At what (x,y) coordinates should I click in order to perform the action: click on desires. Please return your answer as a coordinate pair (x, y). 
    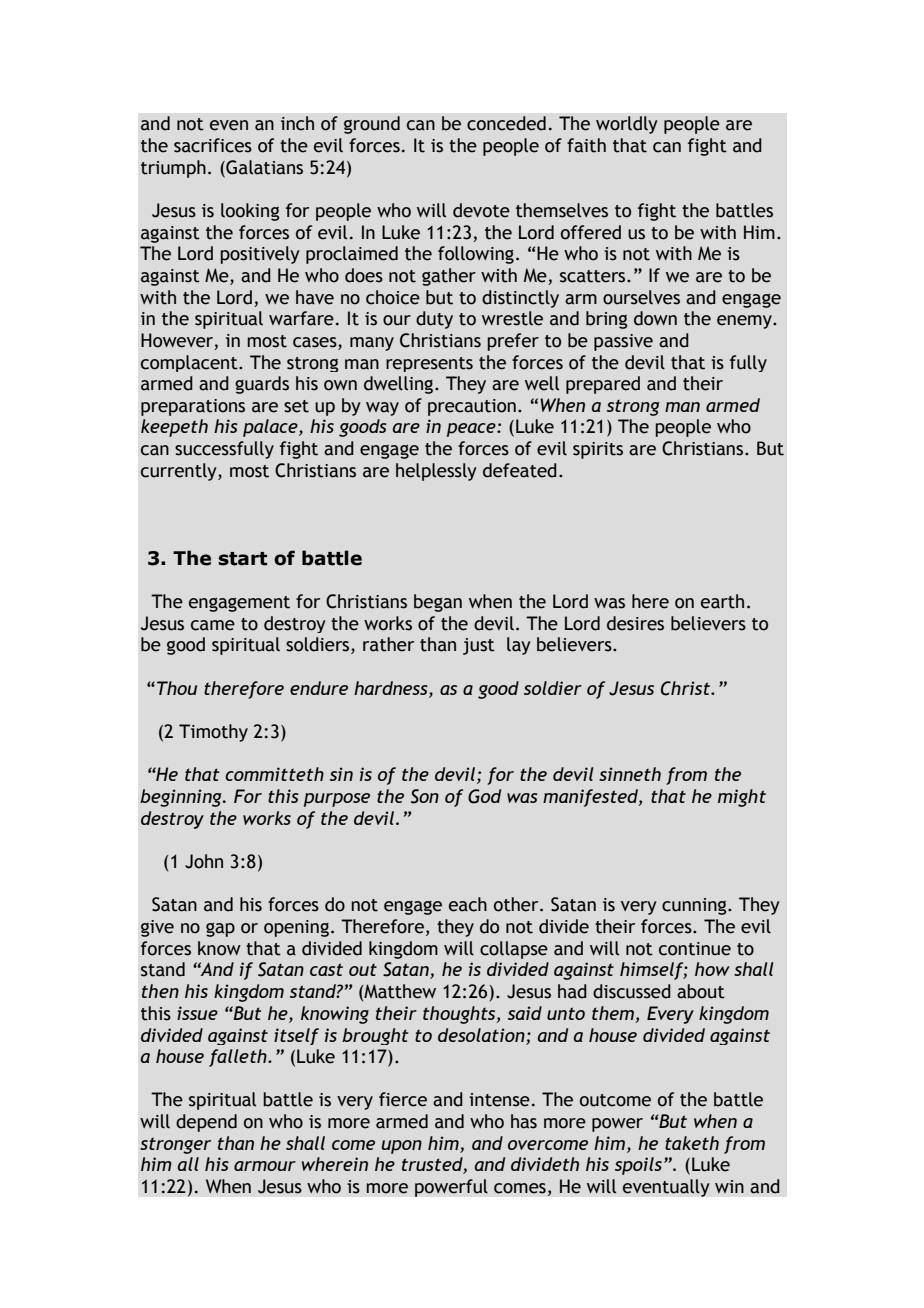
    Looking at the image, I should click on (635, 623).
